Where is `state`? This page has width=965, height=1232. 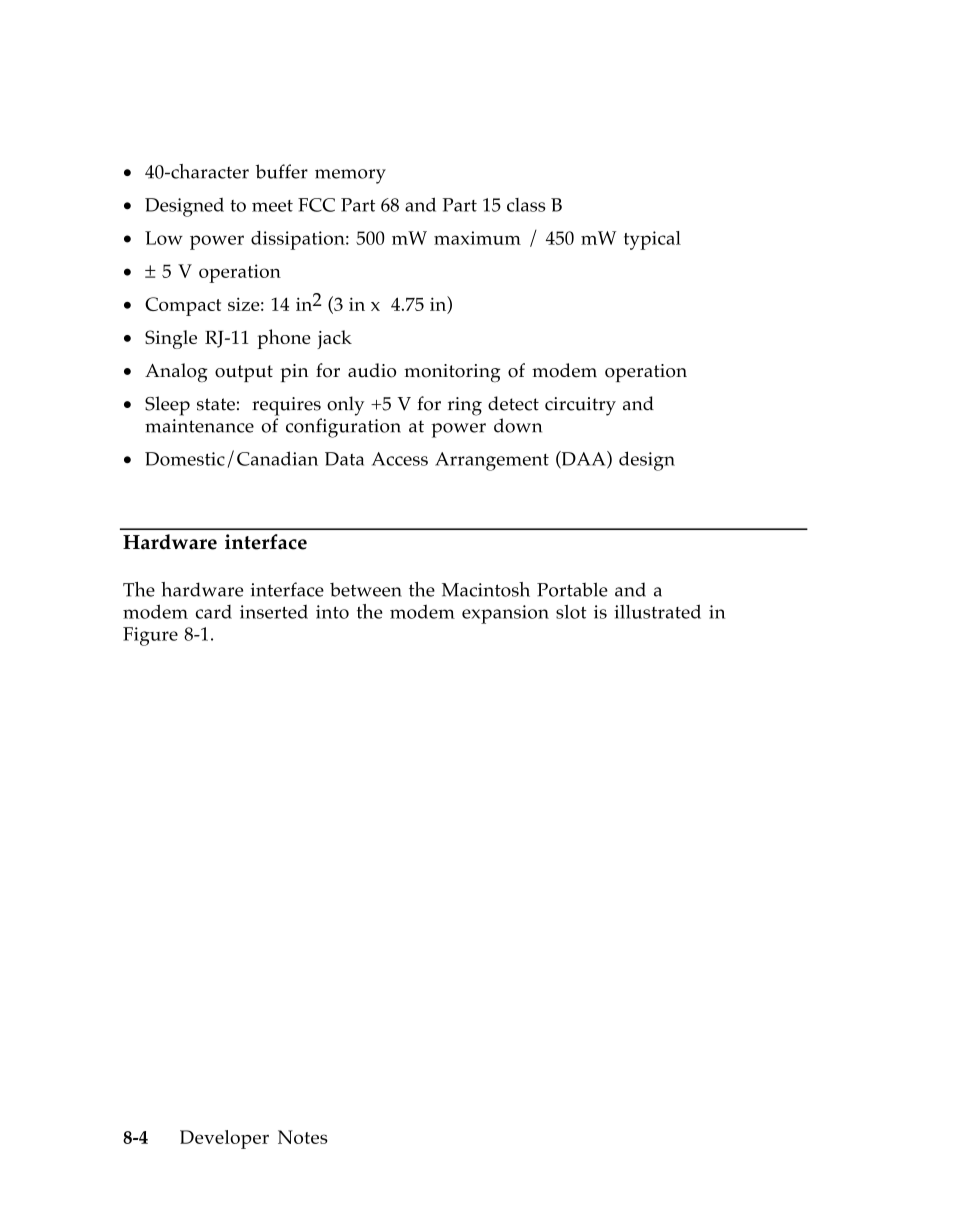 state is located at coordinates (216, 404).
